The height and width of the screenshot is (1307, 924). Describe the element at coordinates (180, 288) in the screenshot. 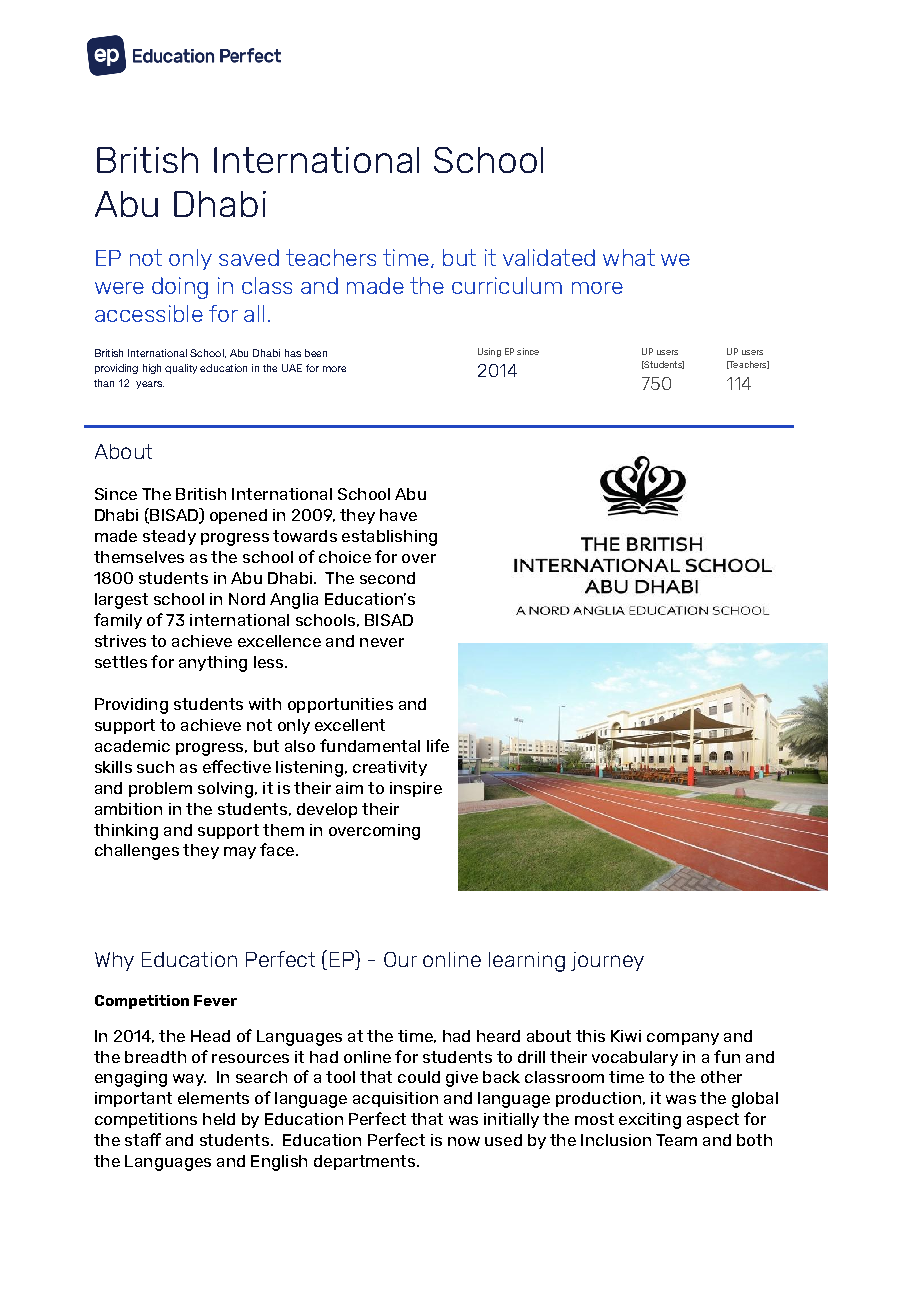

I see `doing` at that location.
